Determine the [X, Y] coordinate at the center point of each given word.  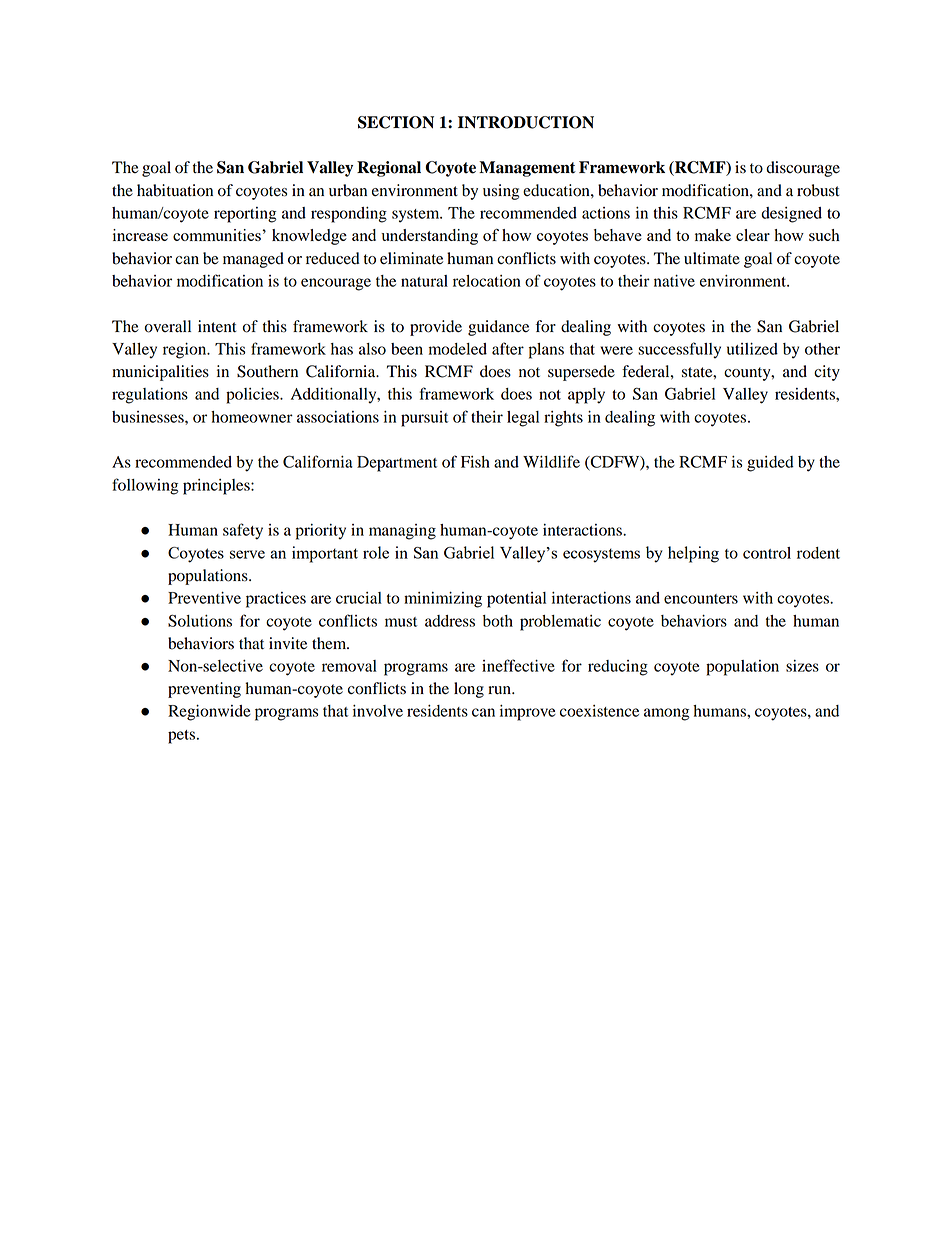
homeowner [252, 417]
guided [770, 464]
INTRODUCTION [526, 122]
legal [523, 419]
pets [183, 737]
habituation [175, 190]
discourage [803, 169]
